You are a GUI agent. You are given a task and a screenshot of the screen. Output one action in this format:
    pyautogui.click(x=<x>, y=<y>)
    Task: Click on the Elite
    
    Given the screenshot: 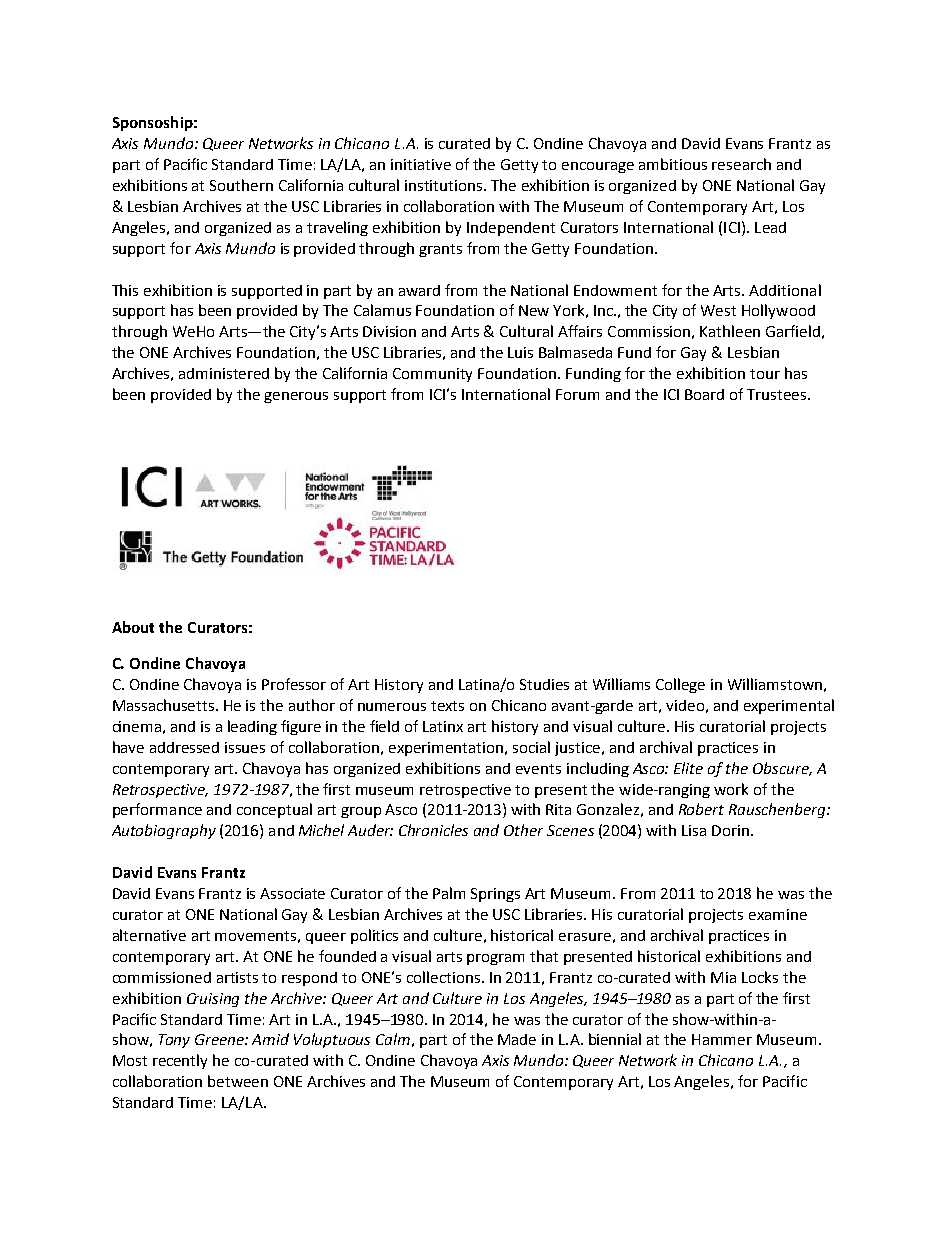 What is the action you would take?
    pyautogui.click(x=688, y=768)
